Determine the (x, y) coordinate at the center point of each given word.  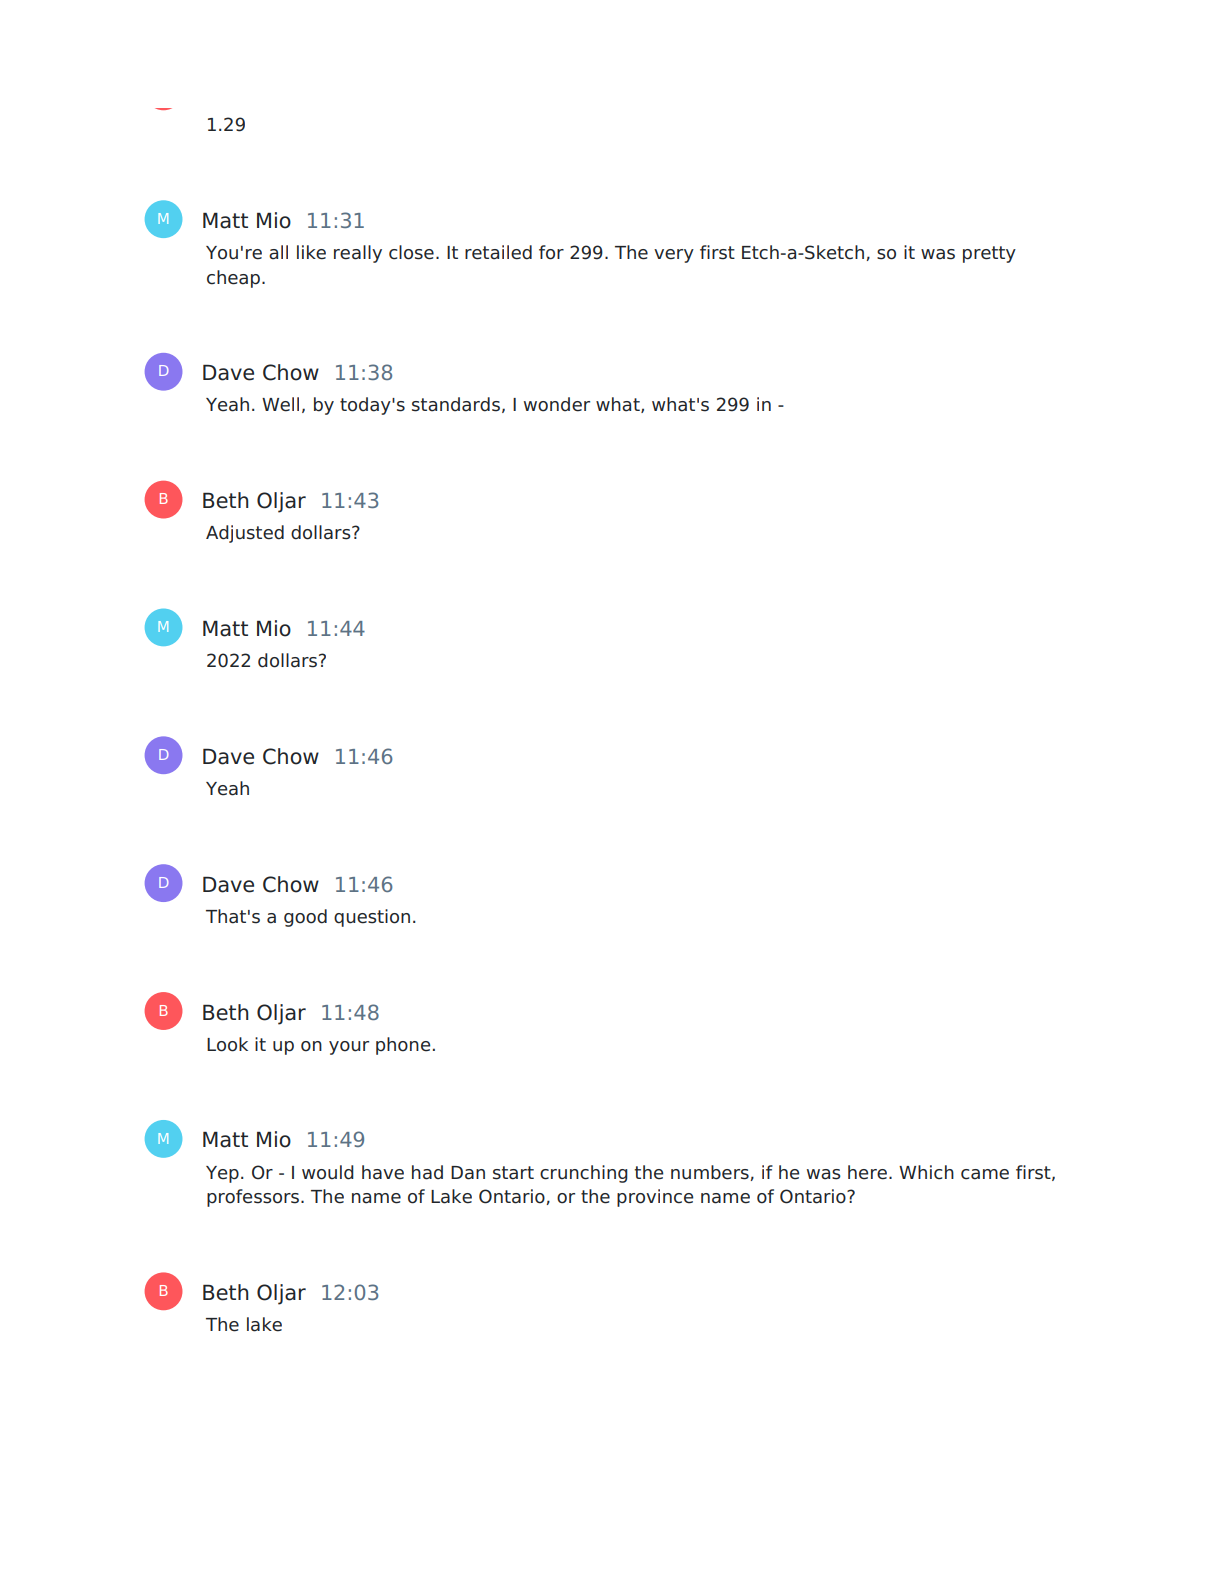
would (328, 1172)
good (305, 918)
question (372, 918)
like (311, 252)
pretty (989, 254)
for (551, 252)
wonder (557, 404)
